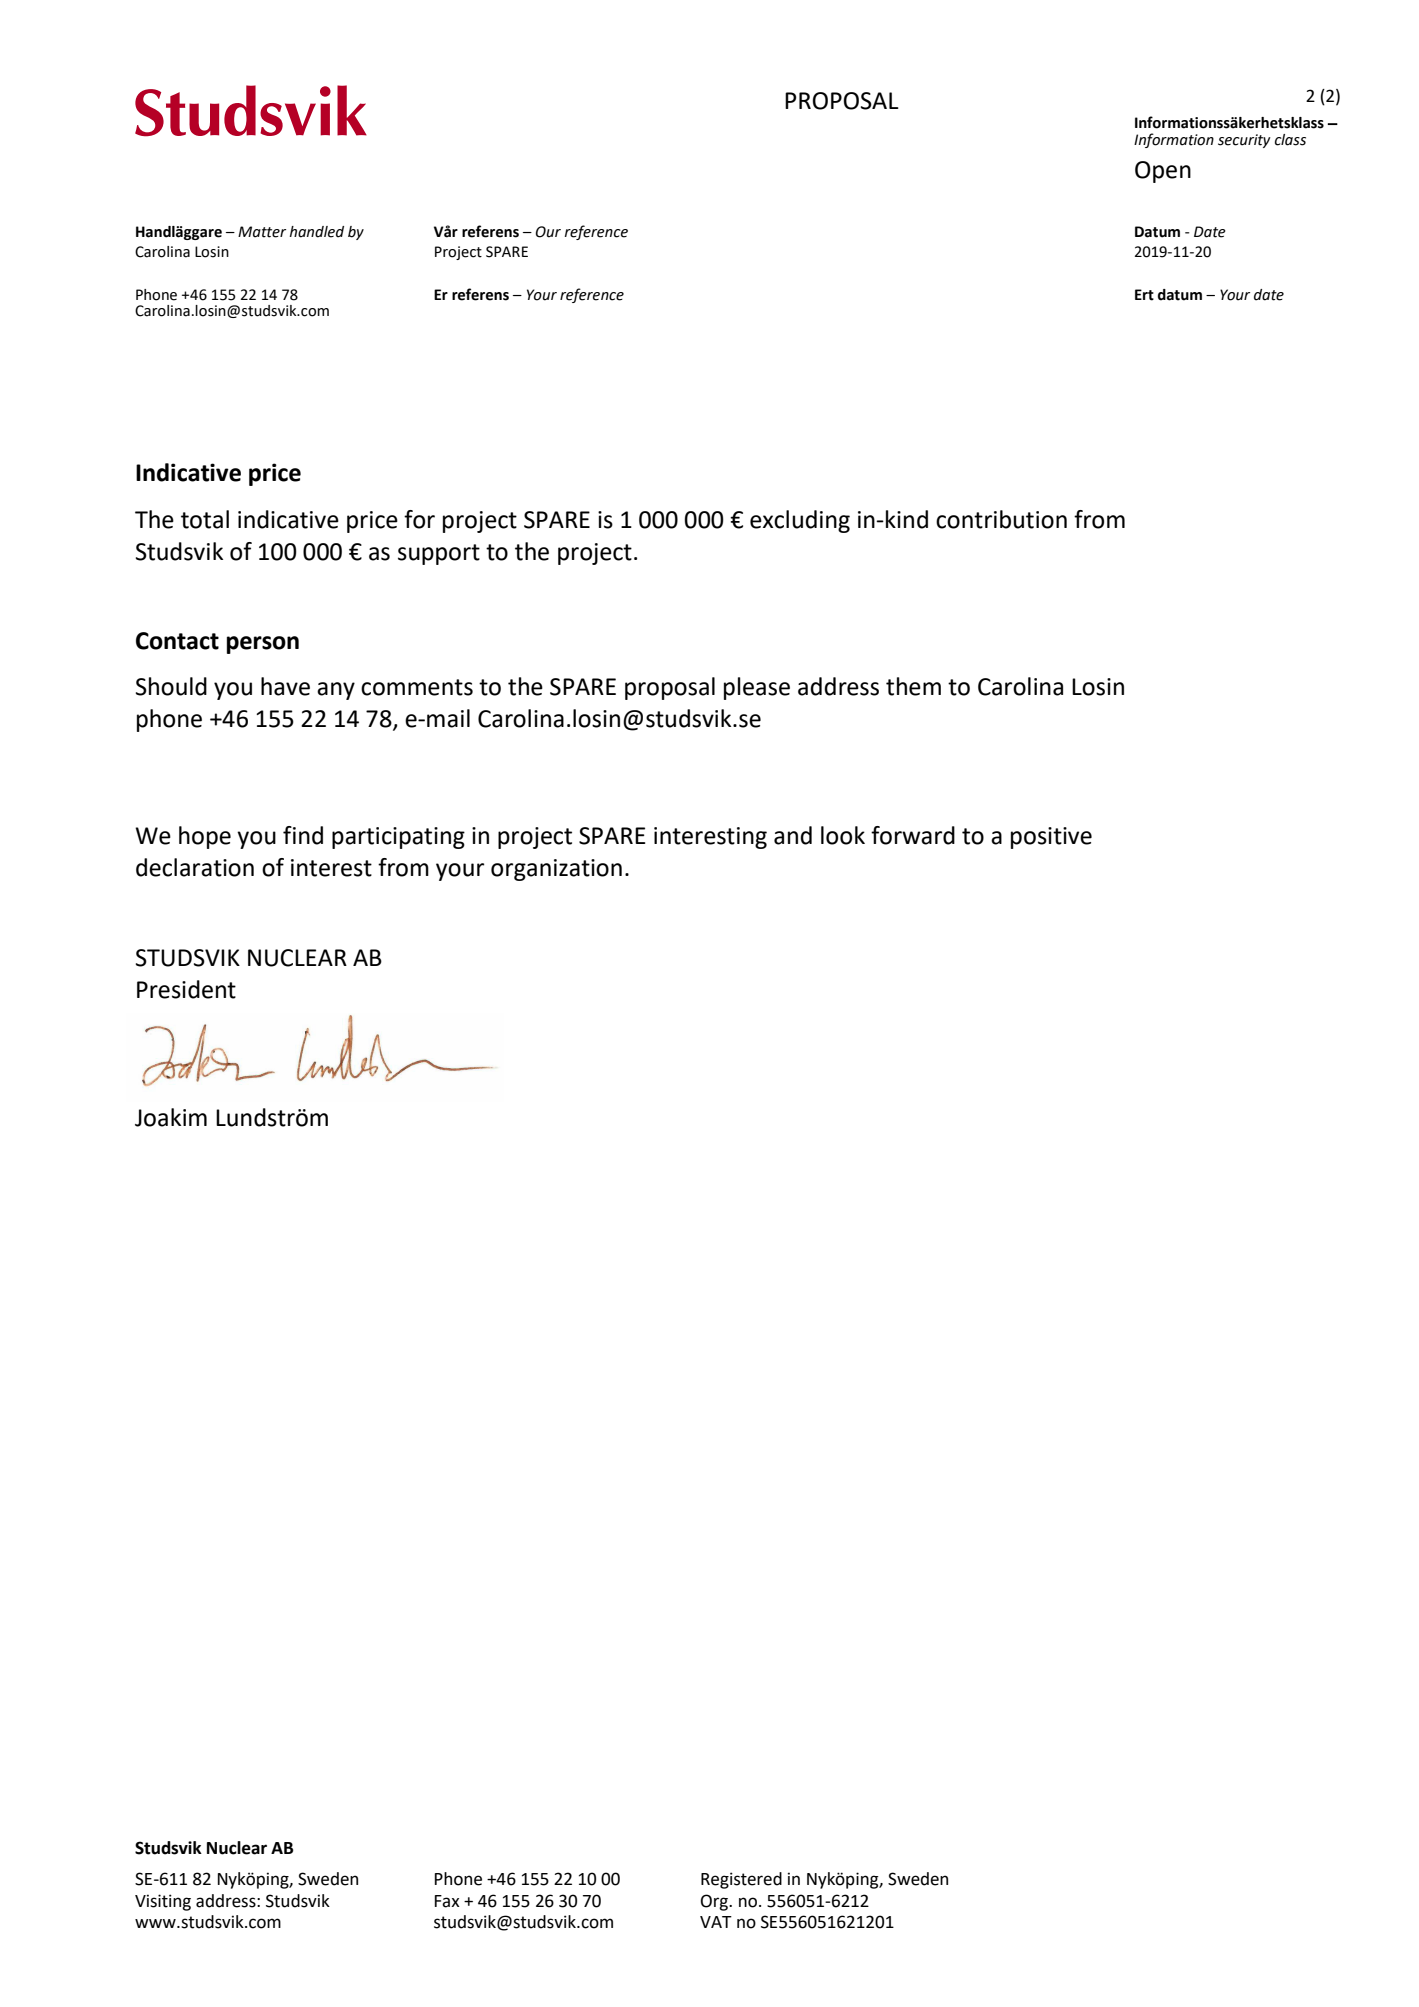 This screenshot has width=1419, height=2007. Describe the element at coordinates (1163, 172) in the screenshot. I see `Open` at that location.
